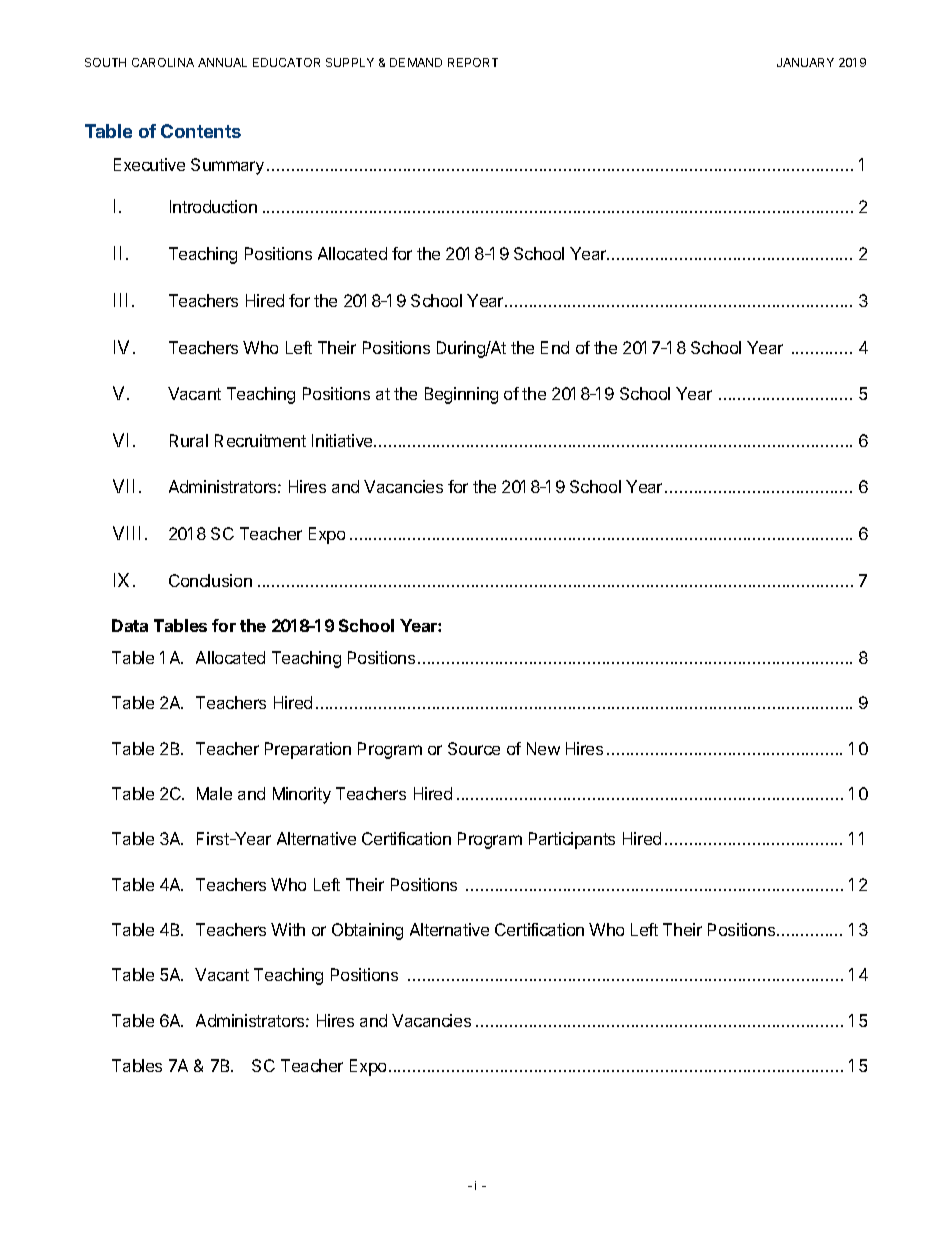  What do you see at coordinates (130, 625) in the document?
I see `Data` at bounding box center [130, 625].
